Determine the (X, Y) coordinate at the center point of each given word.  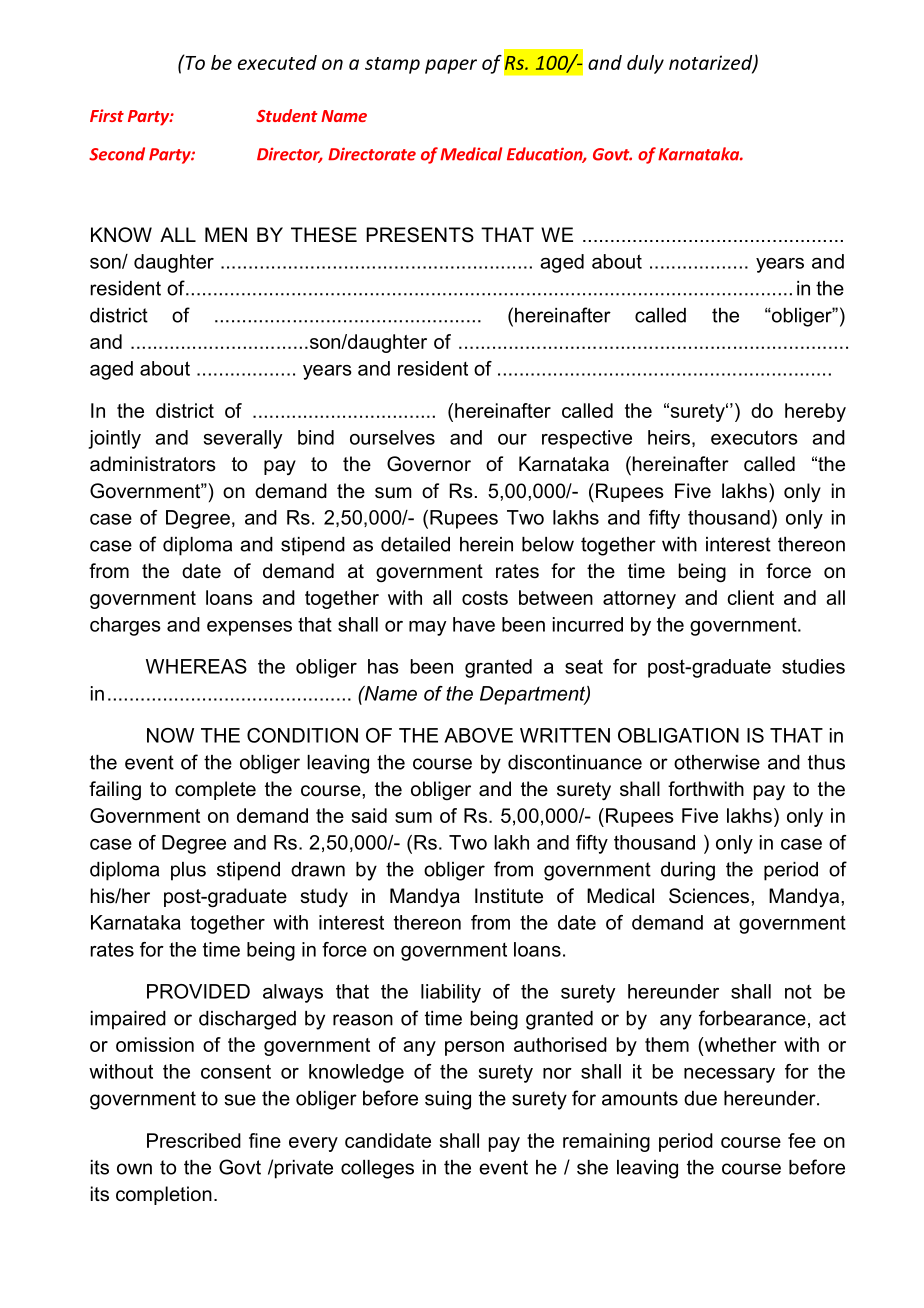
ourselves (392, 437)
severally (243, 439)
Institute (509, 896)
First (107, 115)
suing (448, 1100)
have (474, 624)
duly (645, 64)
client (750, 597)
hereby (815, 412)
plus (188, 871)
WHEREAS (196, 666)
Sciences (710, 896)
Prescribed (194, 1140)
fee (802, 1140)
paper (451, 66)
